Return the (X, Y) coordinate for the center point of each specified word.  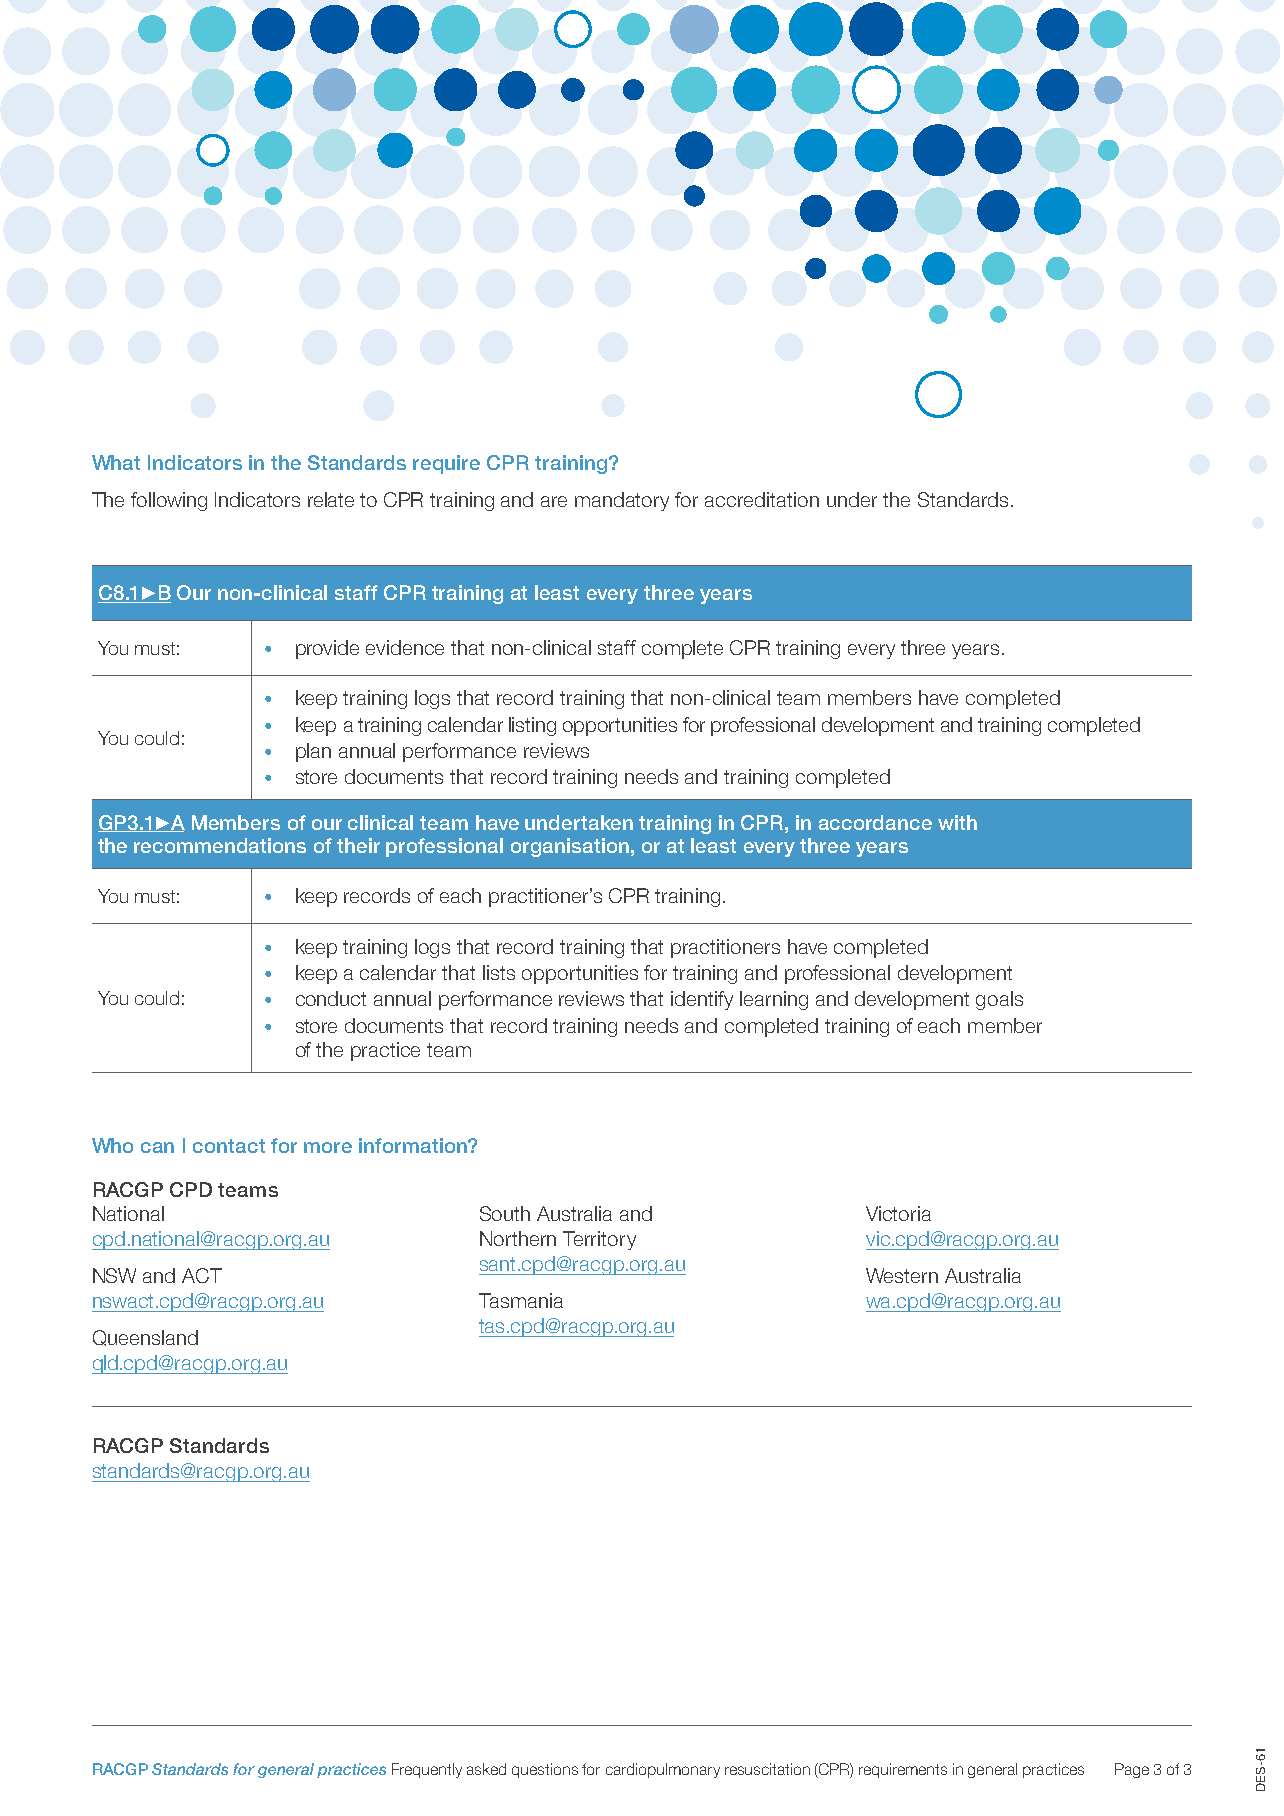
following (169, 501)
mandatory (622, 501)
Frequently (427, 1770)
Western (902, 1275)
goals (999, 1000)
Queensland (145, 1338)
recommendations (220, 845)
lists (499, 972)
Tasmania (521, 1300)
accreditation (762, 499)
